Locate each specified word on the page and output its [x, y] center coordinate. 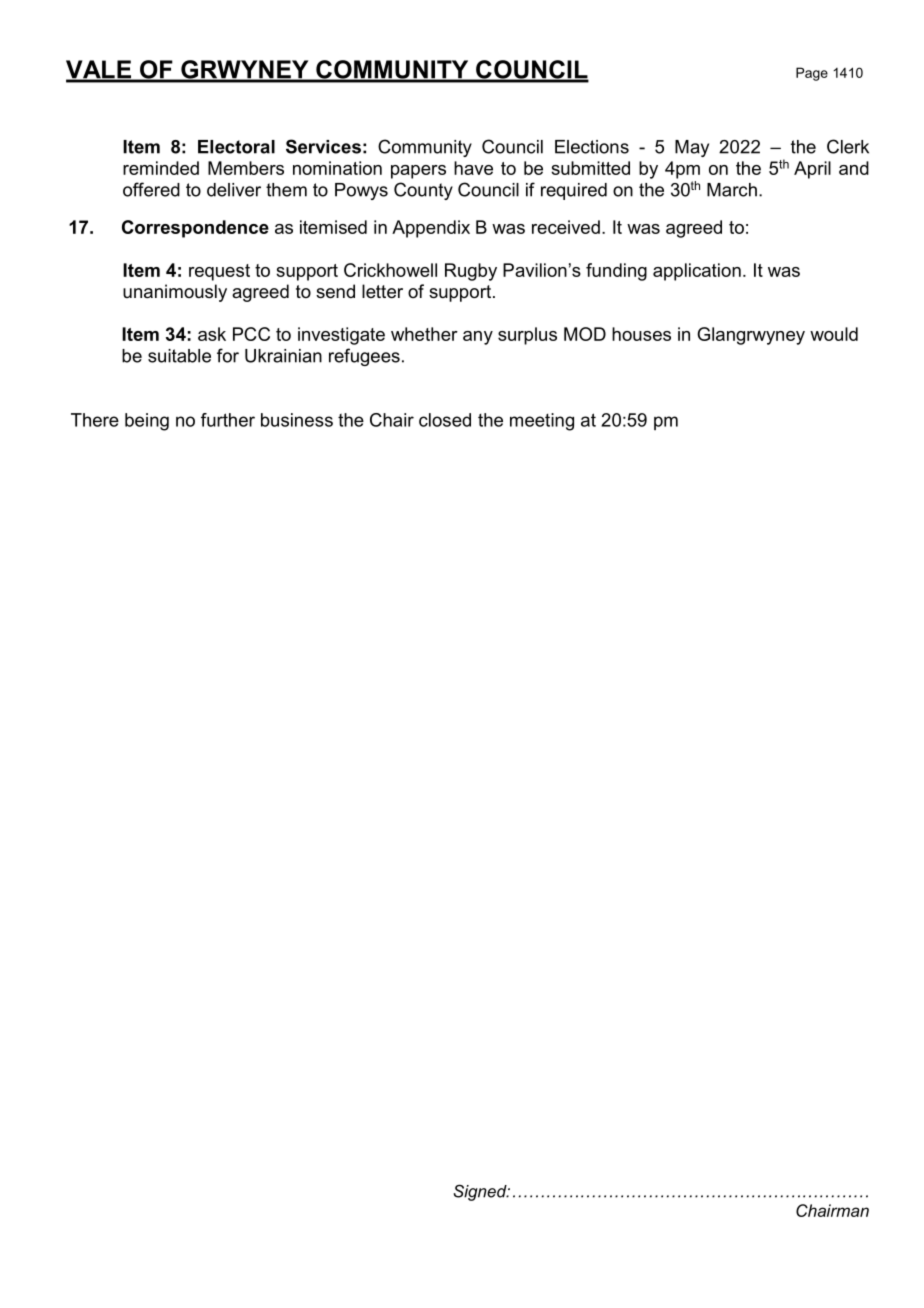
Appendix [431, 229]
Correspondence [195, 229]
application [697, 272]
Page [812, 74]
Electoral [236, 147]
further [228, 420]
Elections [592, 147]
